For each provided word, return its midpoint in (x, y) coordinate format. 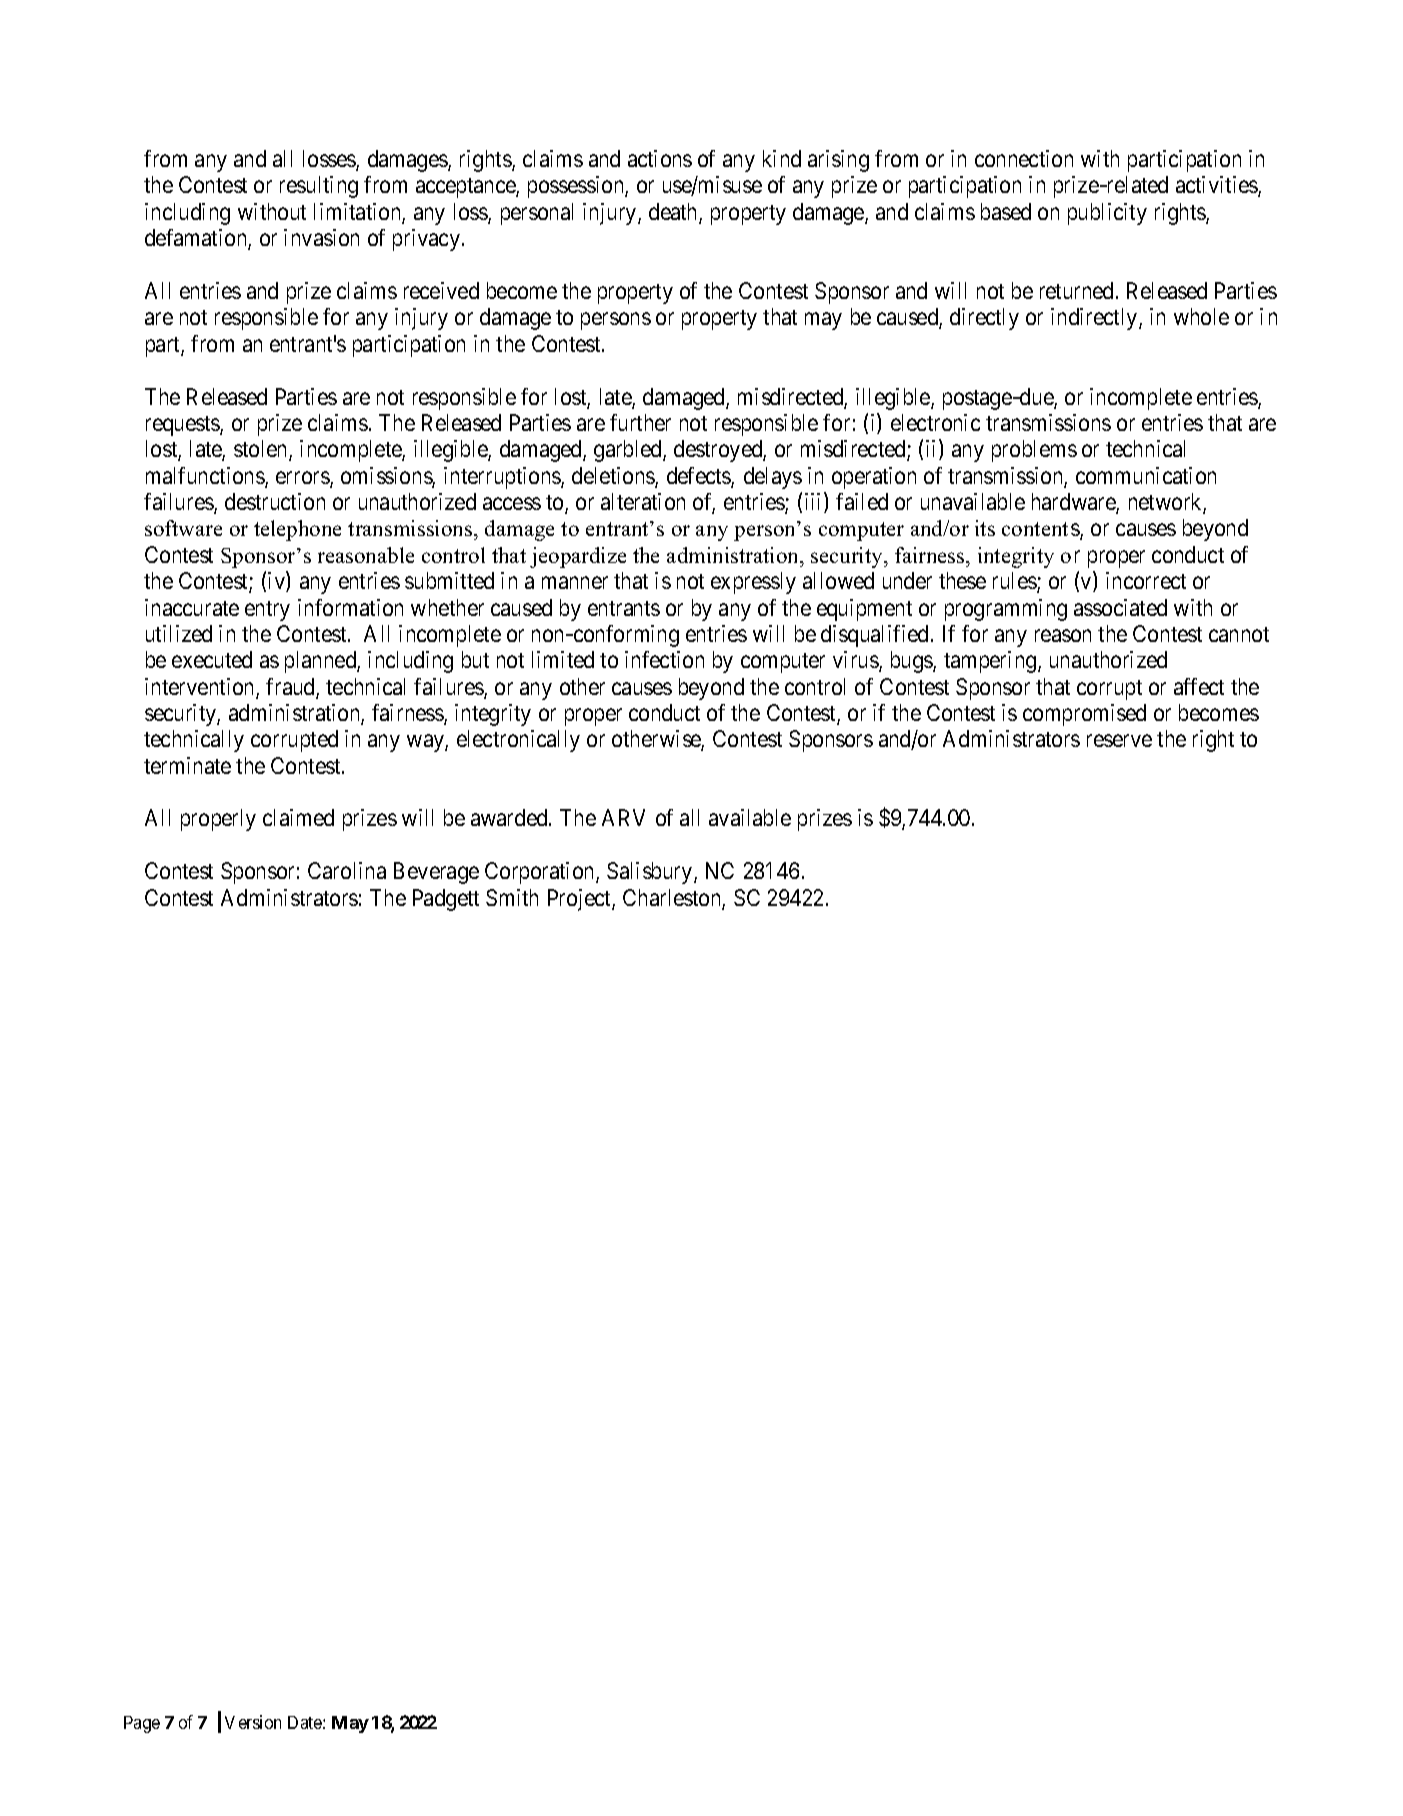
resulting (319, 187)
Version (253, 1722)
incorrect (1146, 580)
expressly (753, 583)
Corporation (541, 873)
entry (267, 611)
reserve (1119, 741)
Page (142, 1724)
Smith (512, 897)
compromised (1084, 715)
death (674, 213)
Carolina (347, 870)
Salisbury (651, 873)
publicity (1107, 214)
